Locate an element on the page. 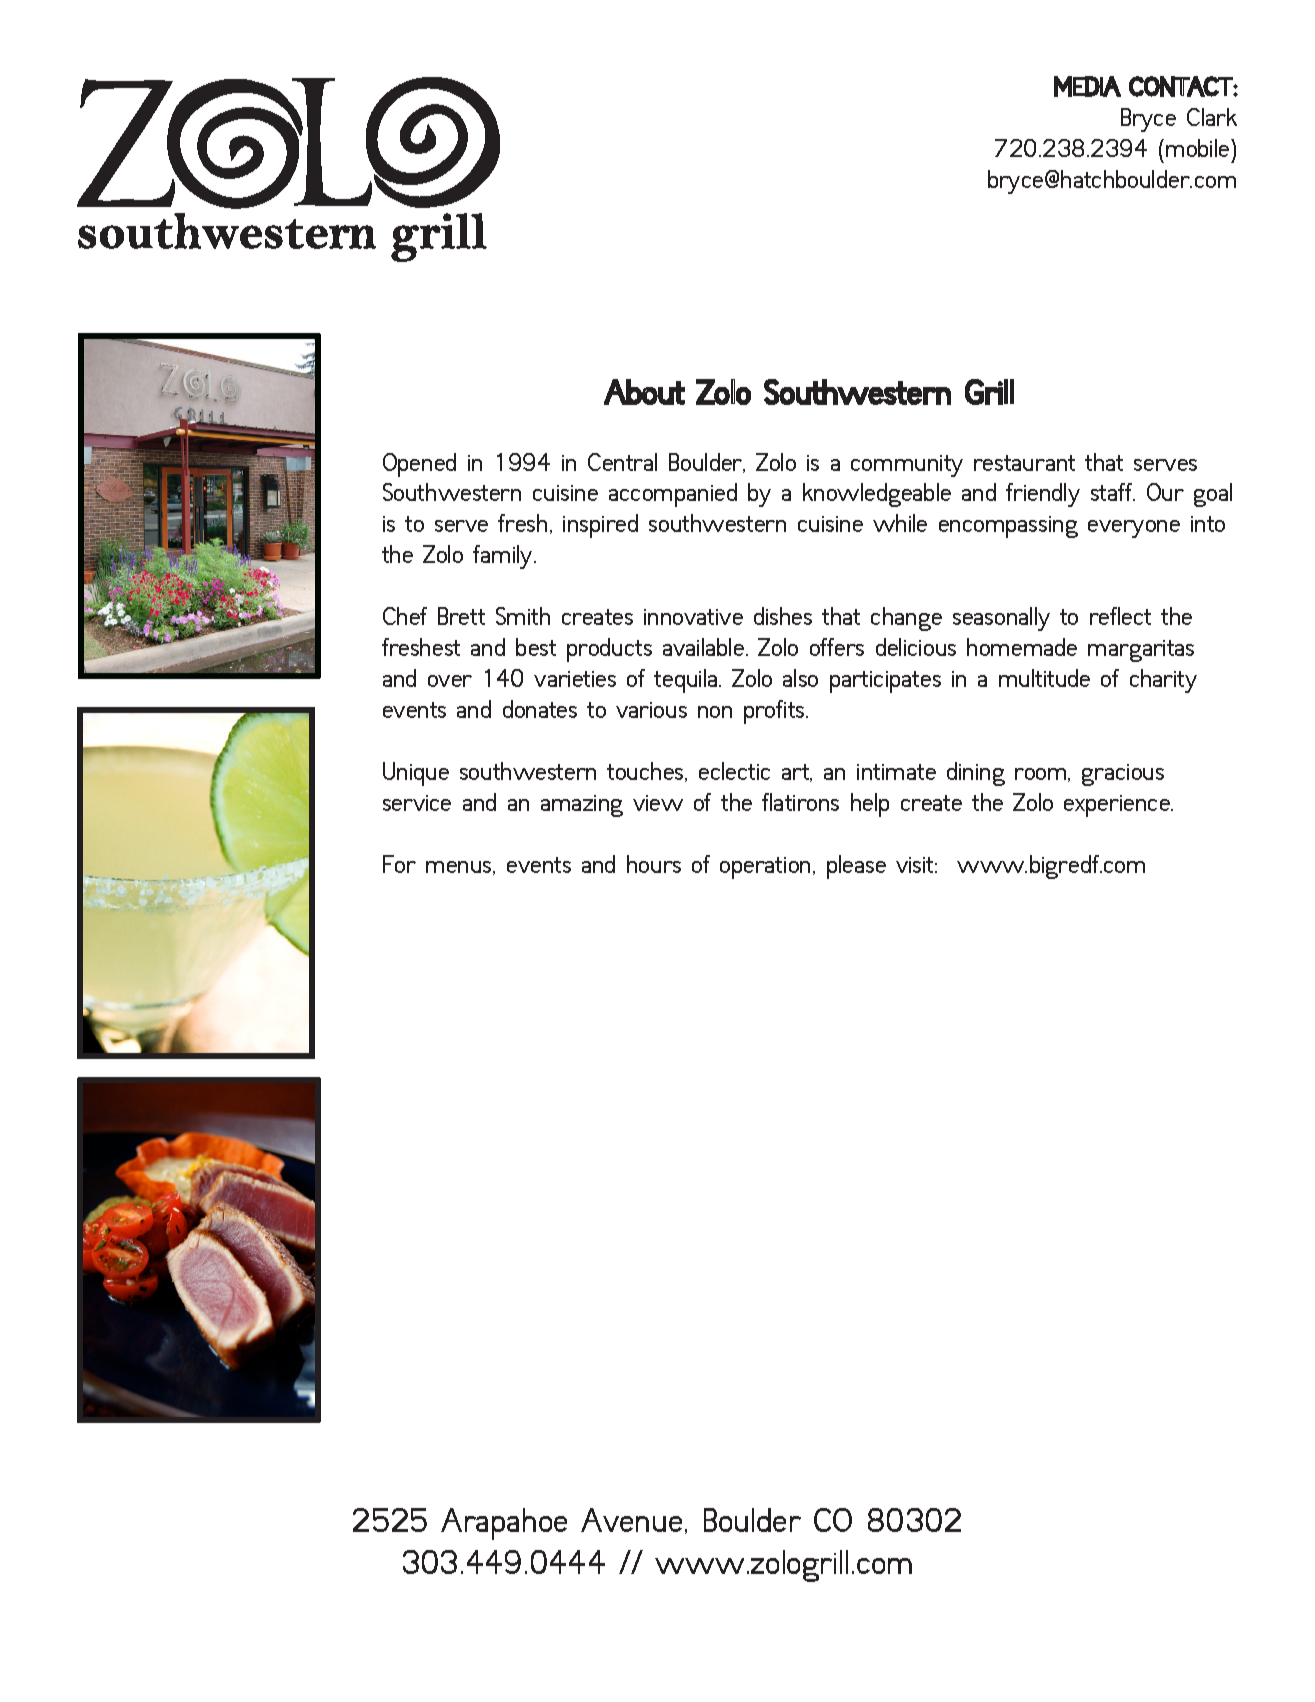 The image size is (1315, 1702). mobile is located at coordinates (1199, 148).
